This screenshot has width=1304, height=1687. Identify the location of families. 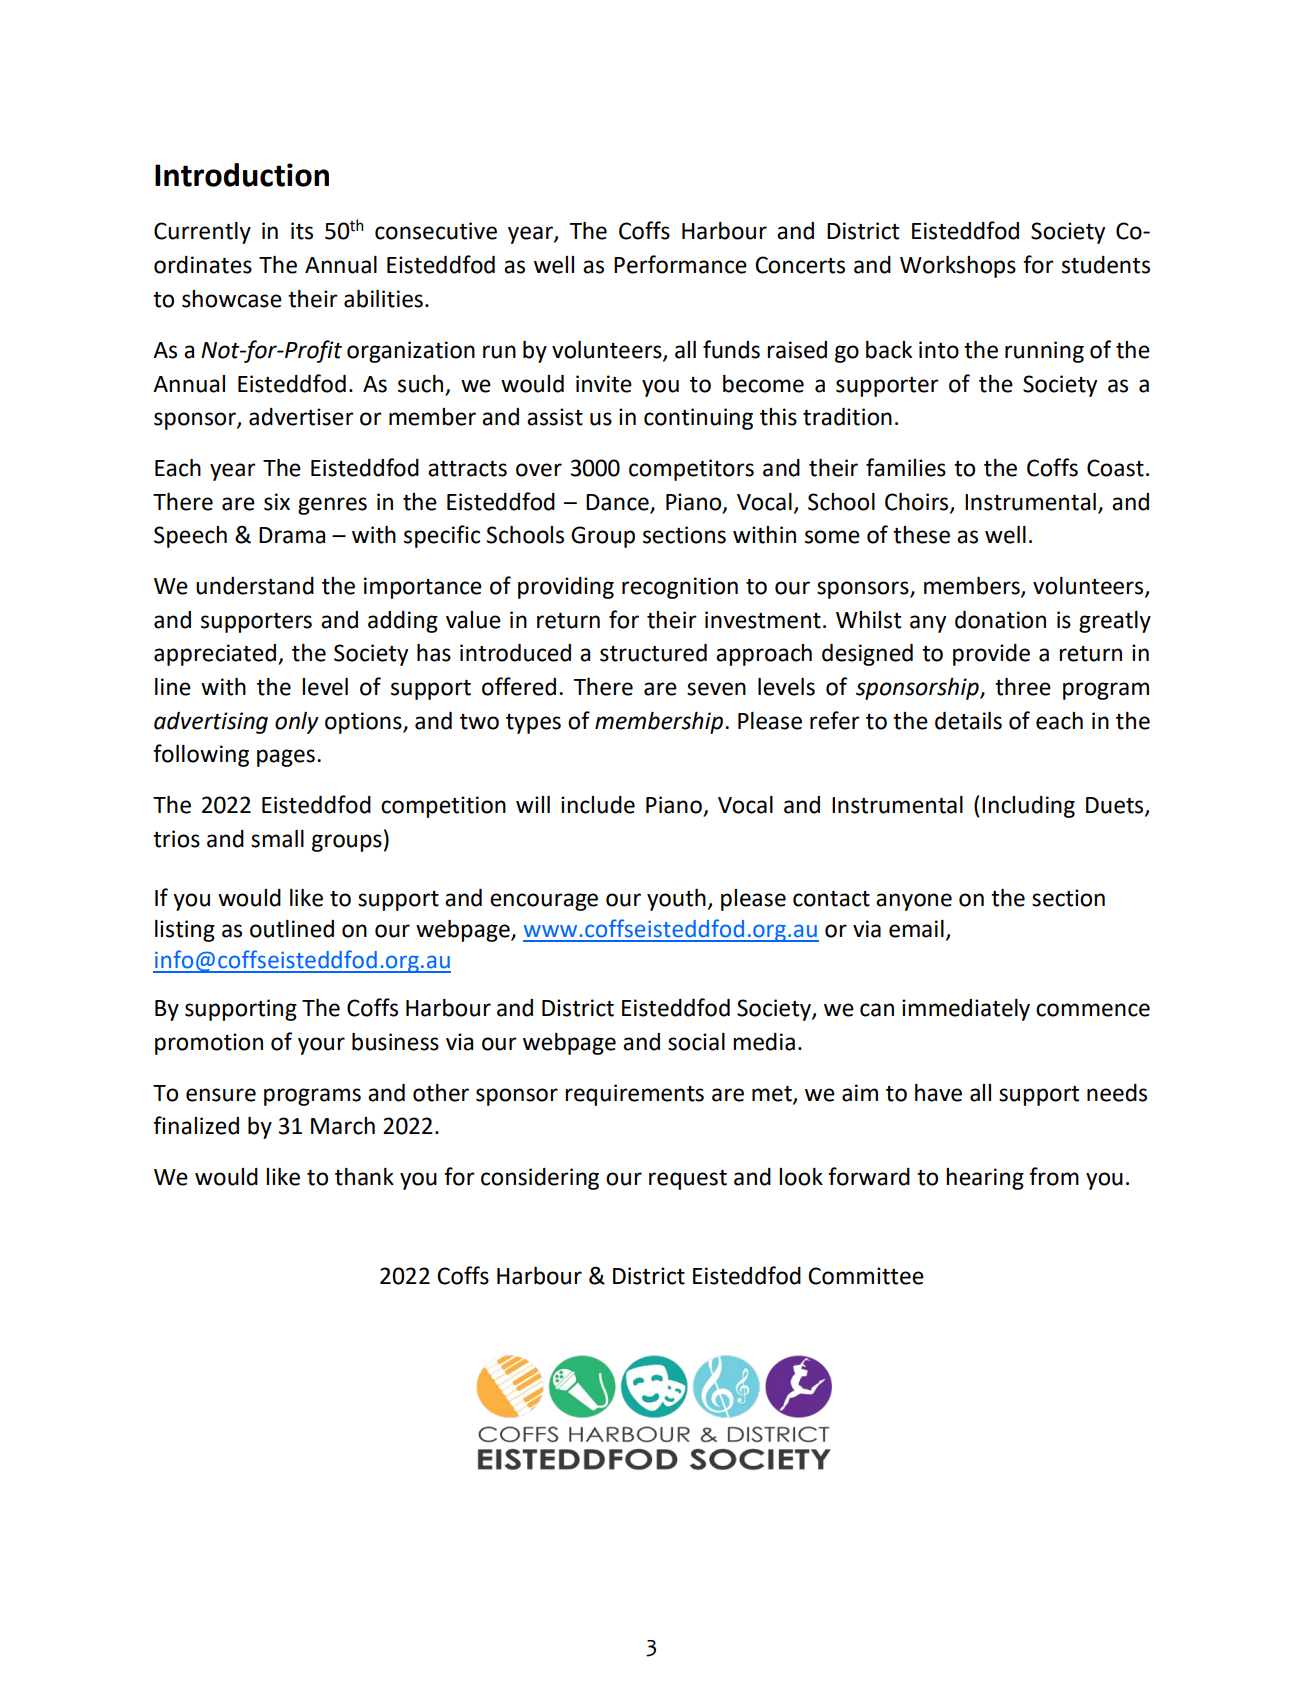
(906, 467).
